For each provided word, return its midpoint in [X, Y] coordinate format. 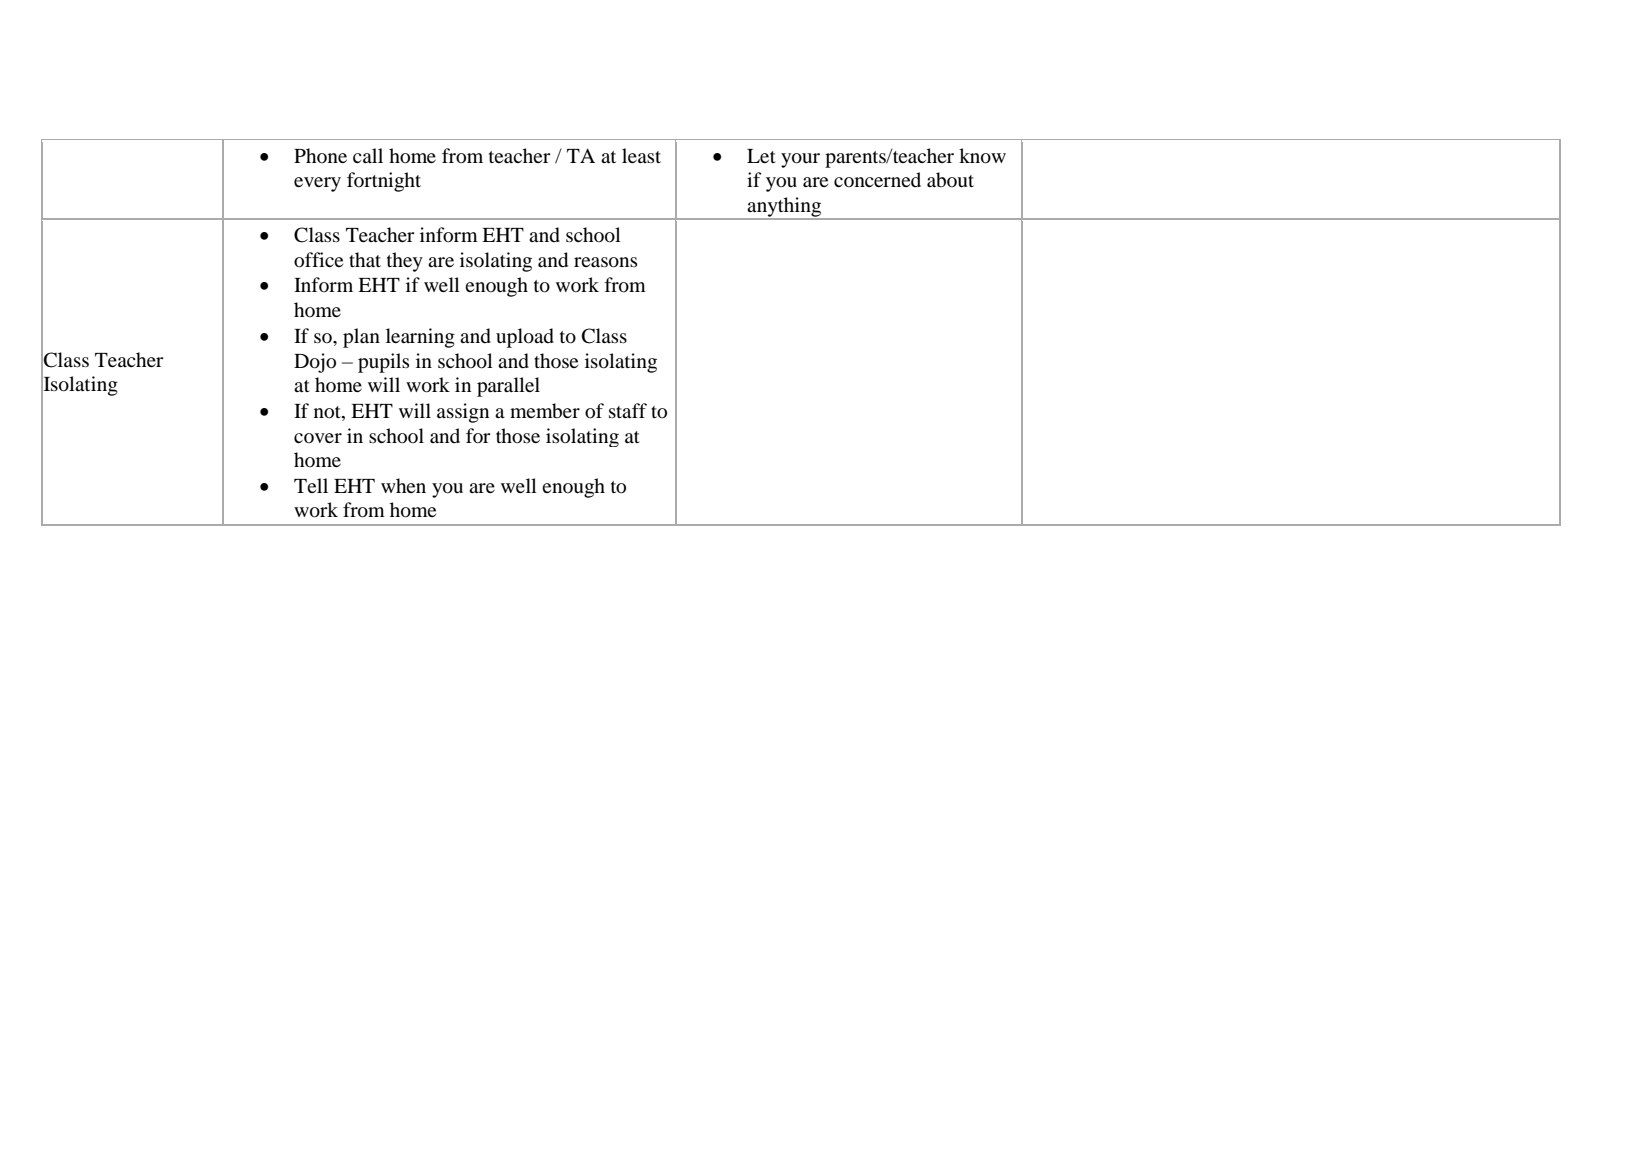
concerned [877, 179]
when [403, 485]
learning [420, 338]
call [368, 155]
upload [525, 338]
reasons [605, 262]
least [641, 155]
